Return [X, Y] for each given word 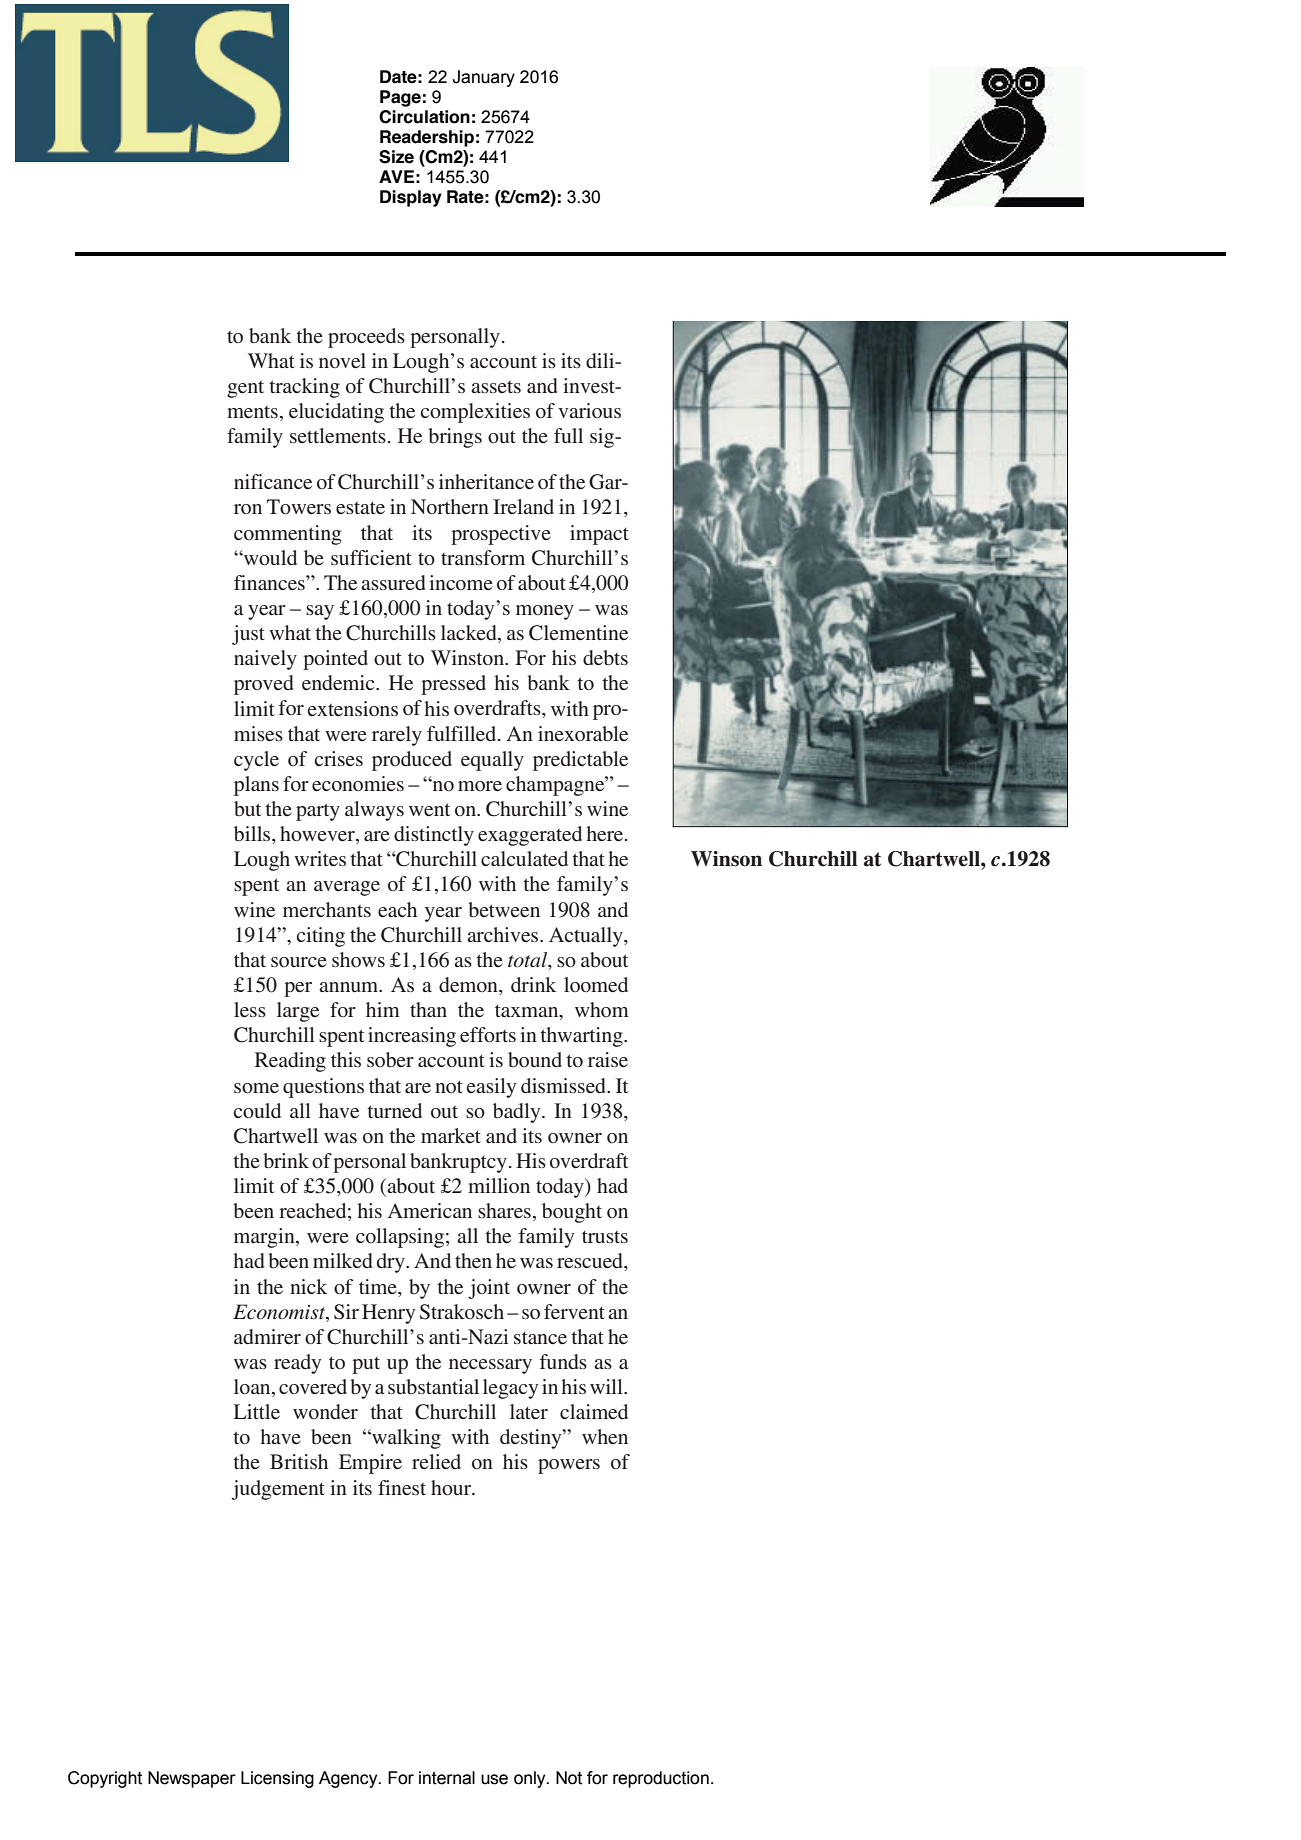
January [483, 78]
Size [396, 157]
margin [265, 1238]
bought [572, 1213]
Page [400, 98]
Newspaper [192, 1779]
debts [605, 657]
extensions [352, 708]
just [248, 635]
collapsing [400, 1238]
